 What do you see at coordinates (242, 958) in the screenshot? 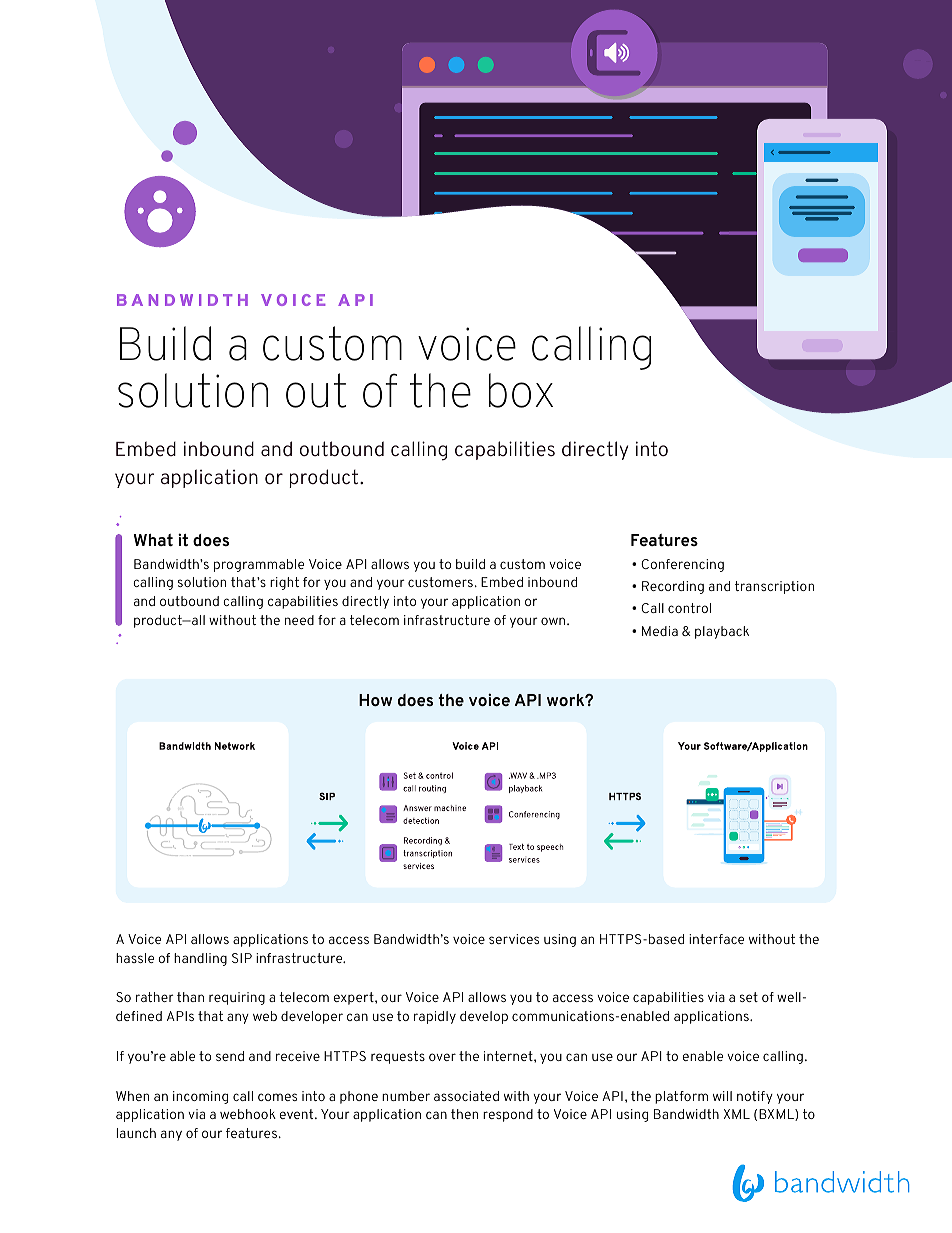
I see `SIP` at bounding box center [242, 958].
